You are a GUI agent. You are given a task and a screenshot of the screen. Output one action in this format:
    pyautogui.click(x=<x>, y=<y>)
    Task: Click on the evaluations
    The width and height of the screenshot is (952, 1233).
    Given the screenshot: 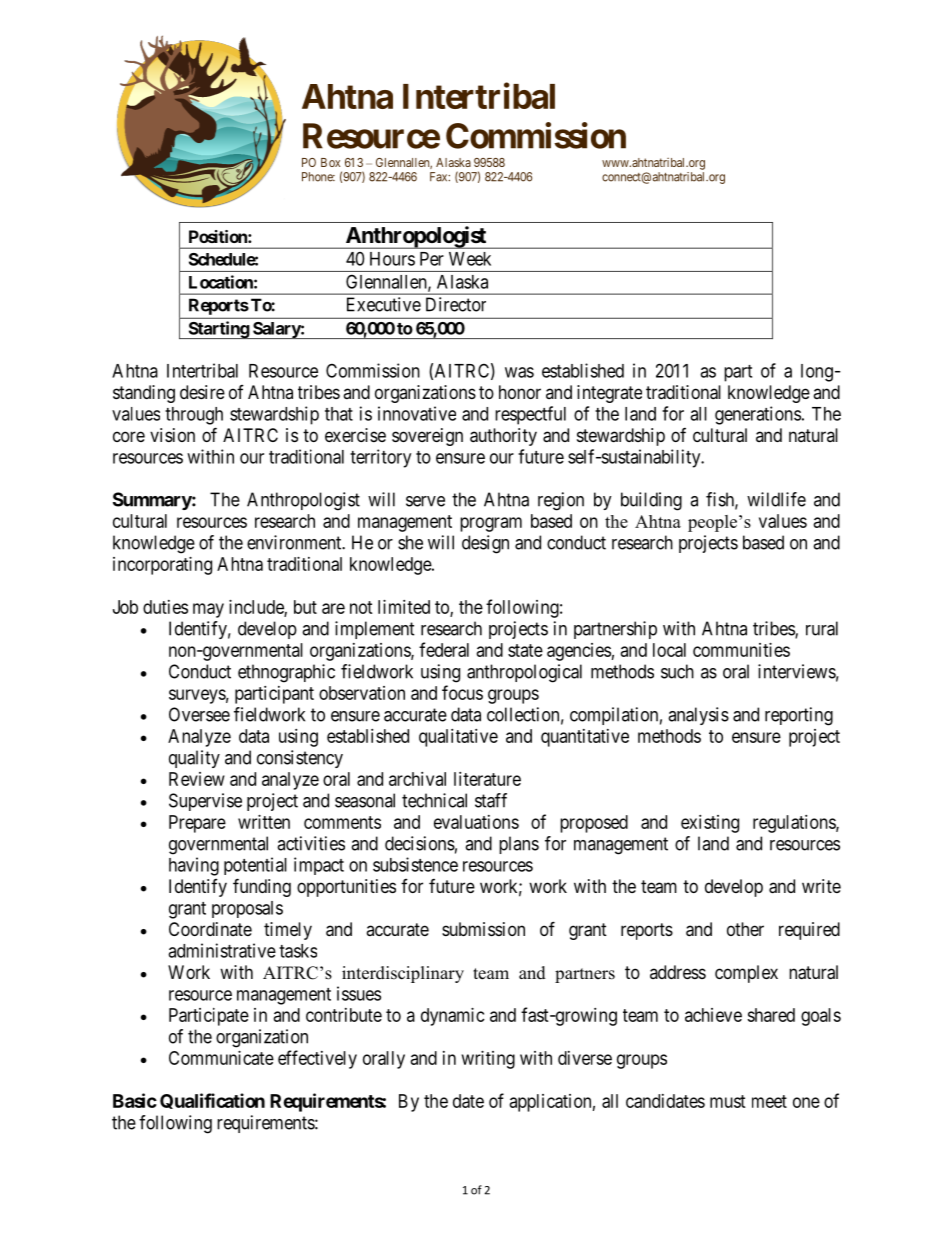 What is the action you would take?
    pyautogui.click(x=476, y=822)
